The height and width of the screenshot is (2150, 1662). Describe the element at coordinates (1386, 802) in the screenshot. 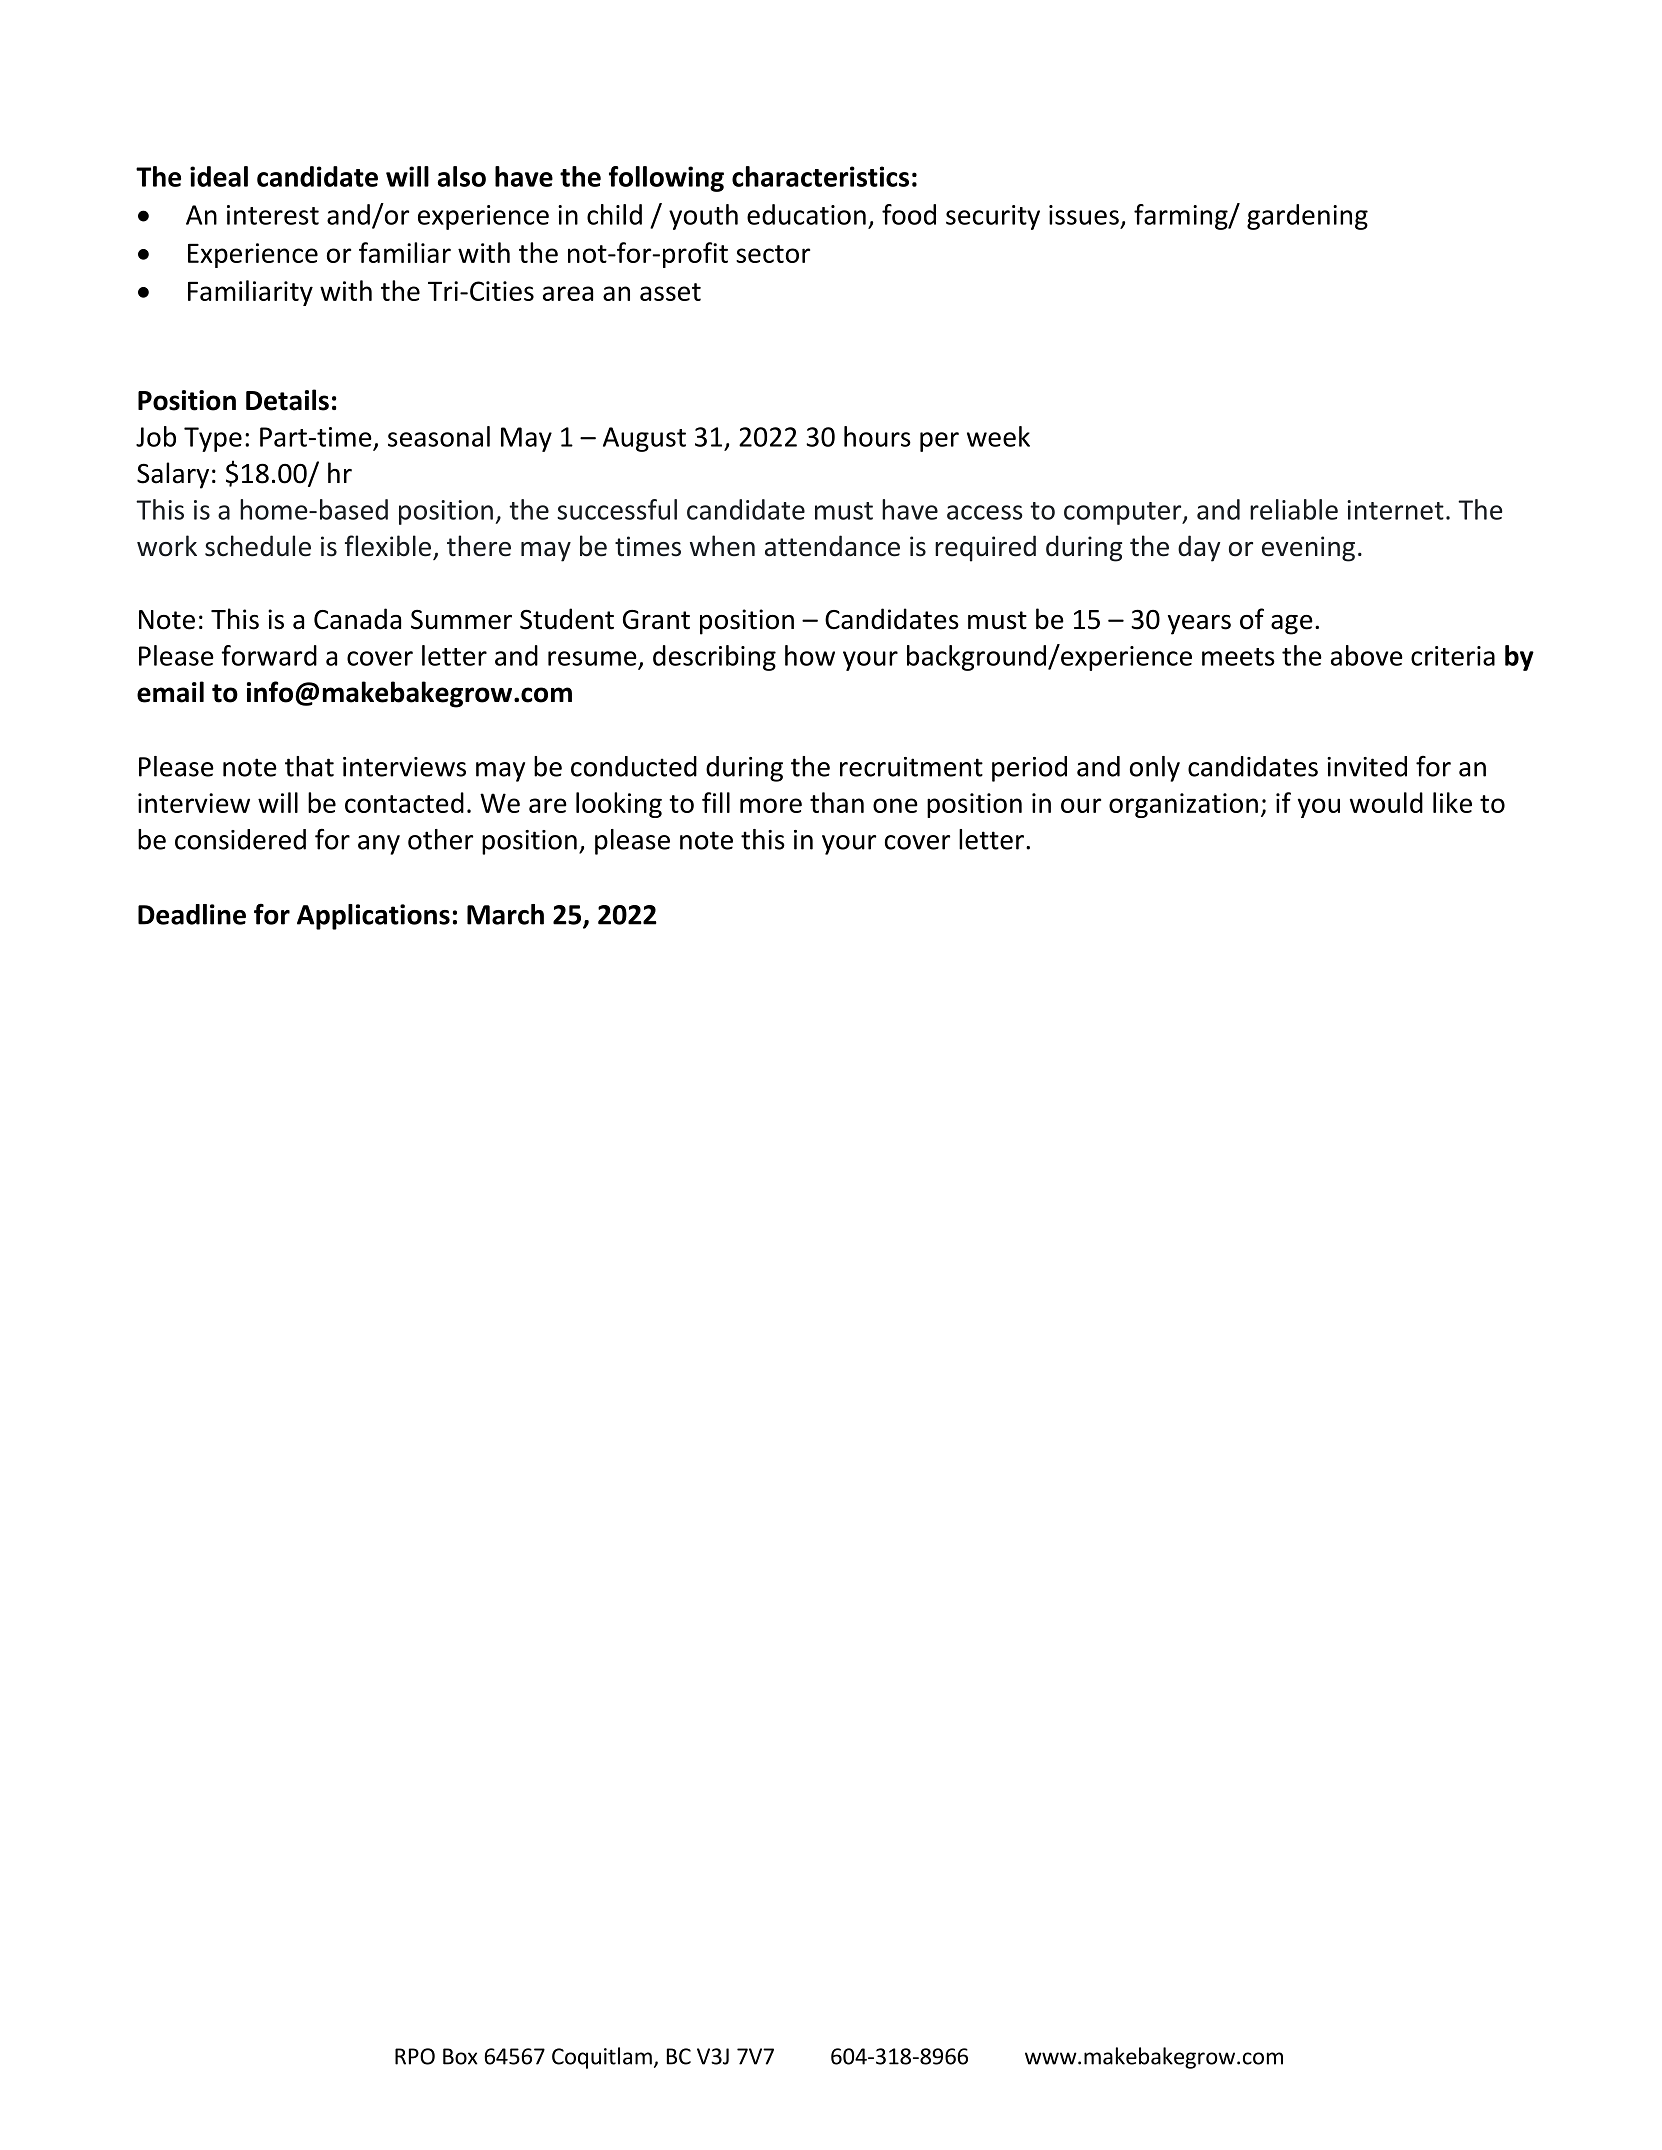

I see `would` at that location.
